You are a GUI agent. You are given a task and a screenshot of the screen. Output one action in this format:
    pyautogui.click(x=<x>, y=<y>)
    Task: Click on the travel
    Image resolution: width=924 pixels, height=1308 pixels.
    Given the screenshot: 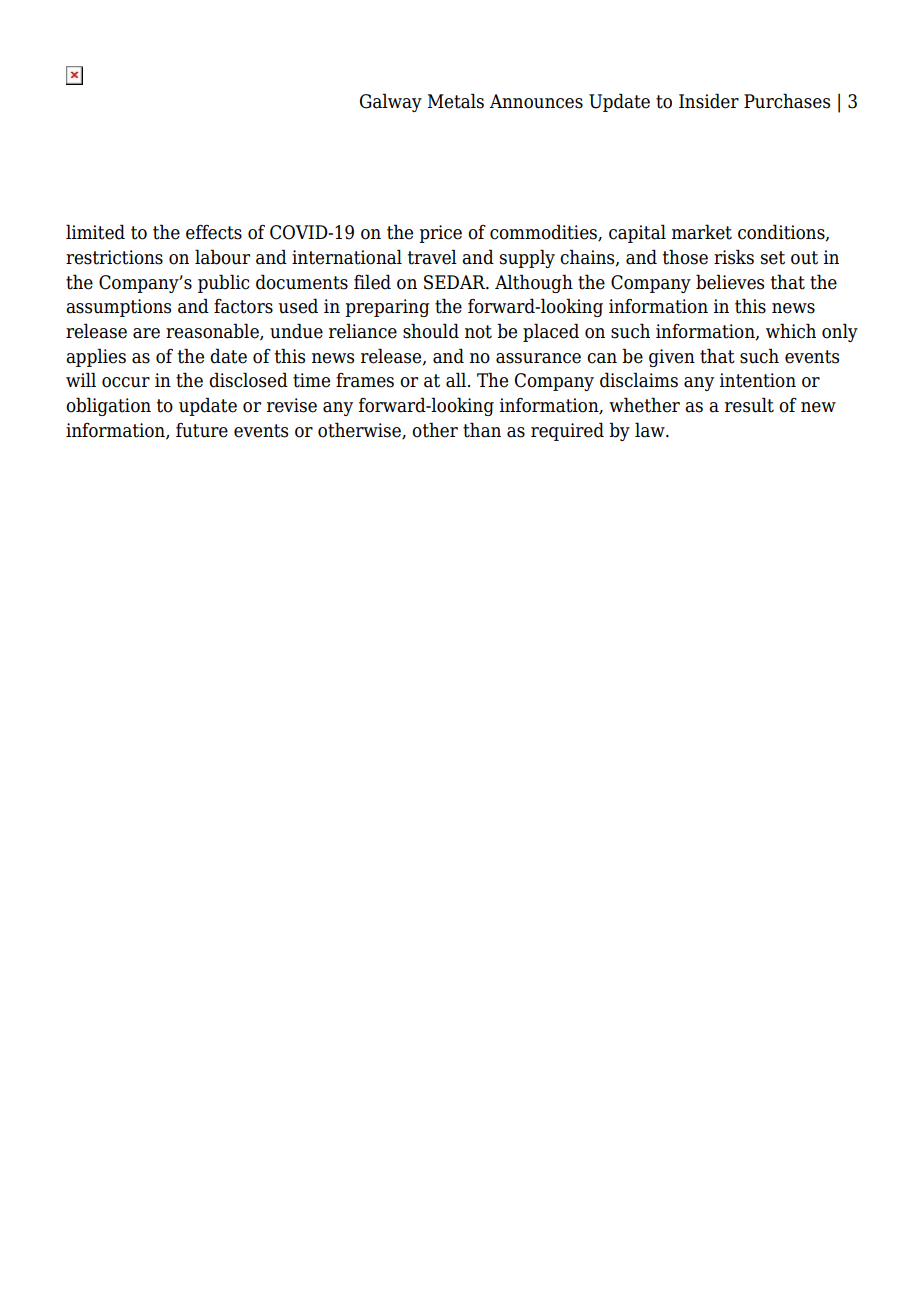 What is the action you would take?
    pyautogui.click(x=432, y=257)
